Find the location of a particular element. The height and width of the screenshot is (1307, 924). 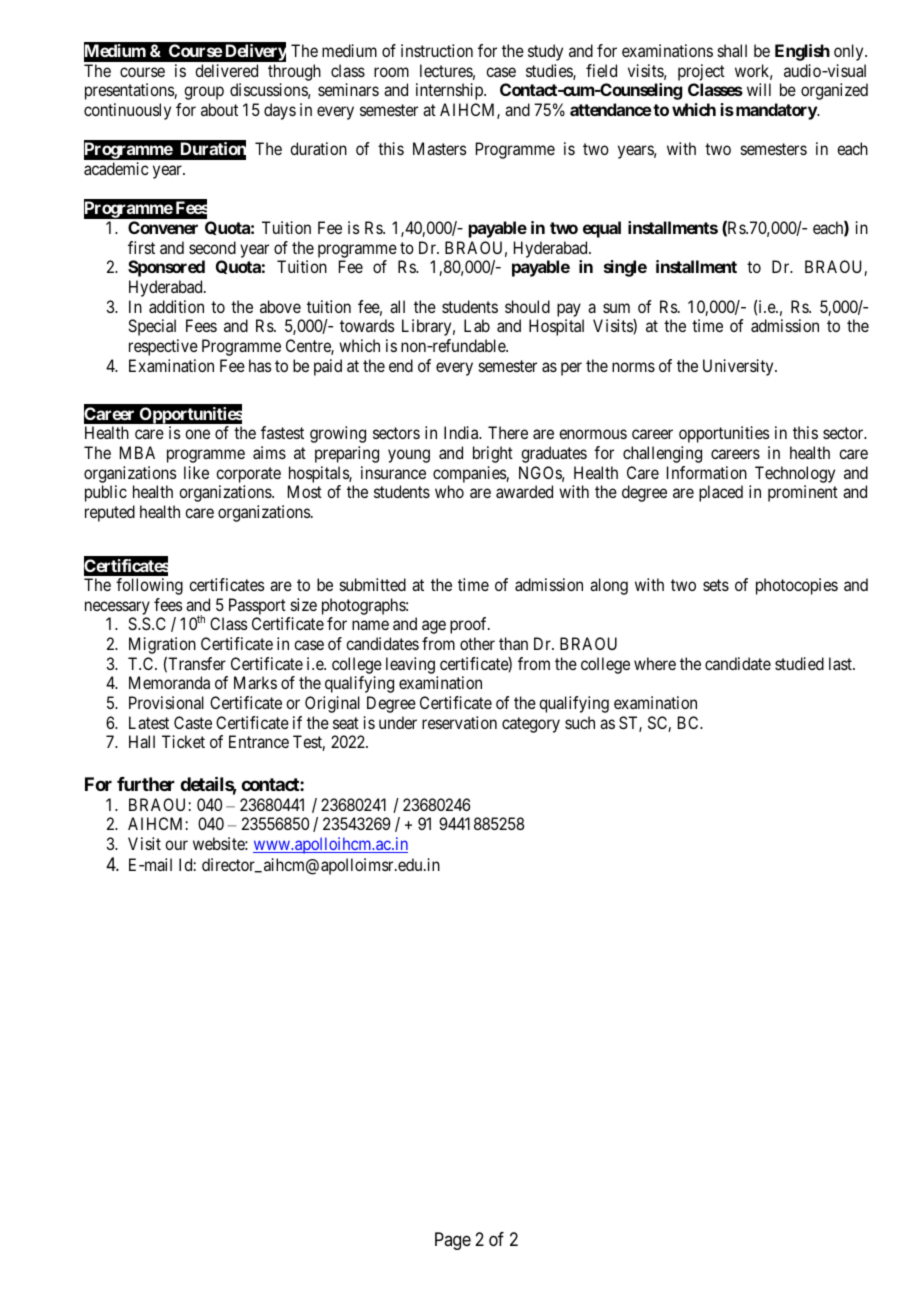

Migration is located at coordinates (162, 645).
